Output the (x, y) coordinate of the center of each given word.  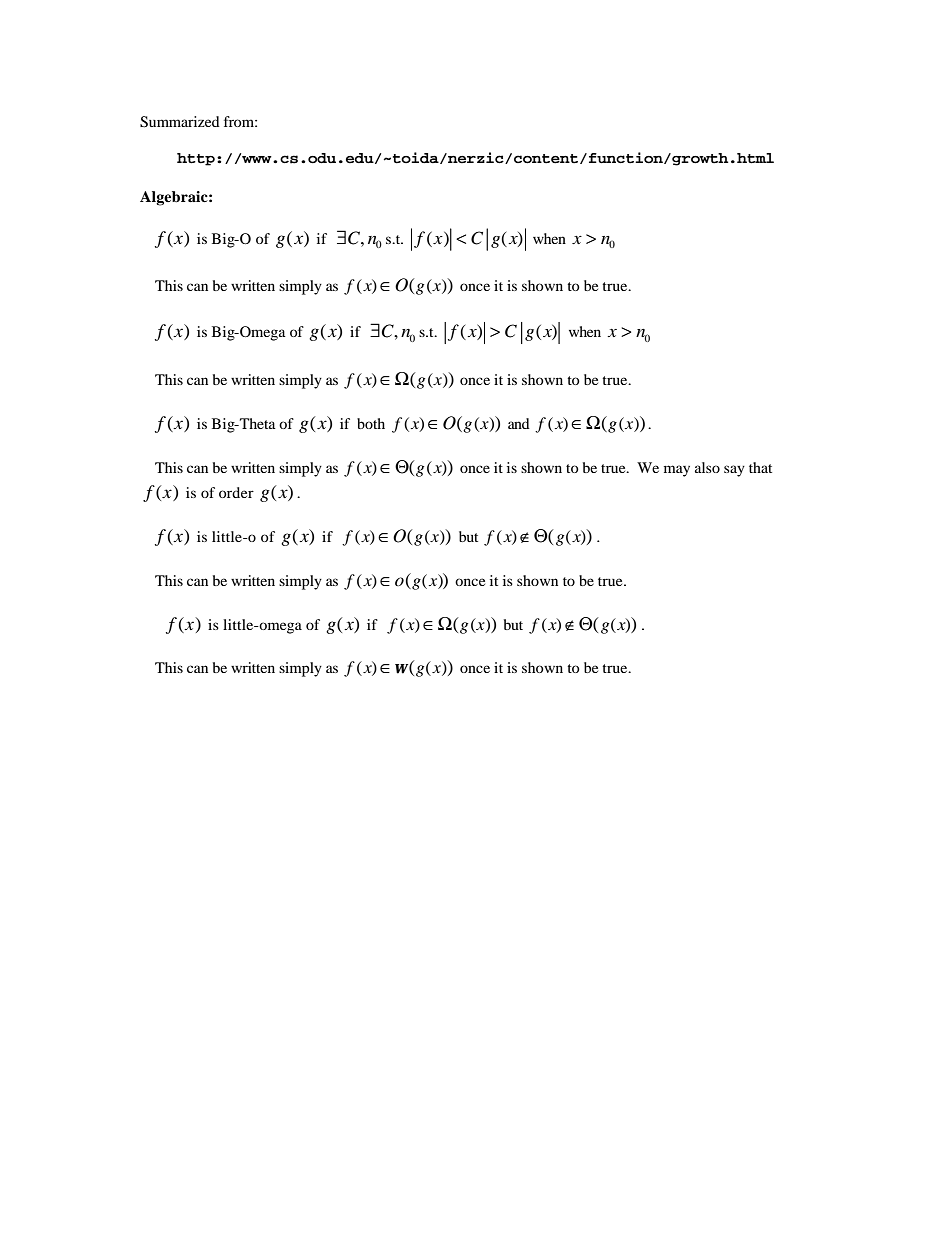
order (236, 492)
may (677, 471)
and (519, 423)
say (734, 471)
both (371, 423)
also (707, 467)
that (760, 467)
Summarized (180, 122)
